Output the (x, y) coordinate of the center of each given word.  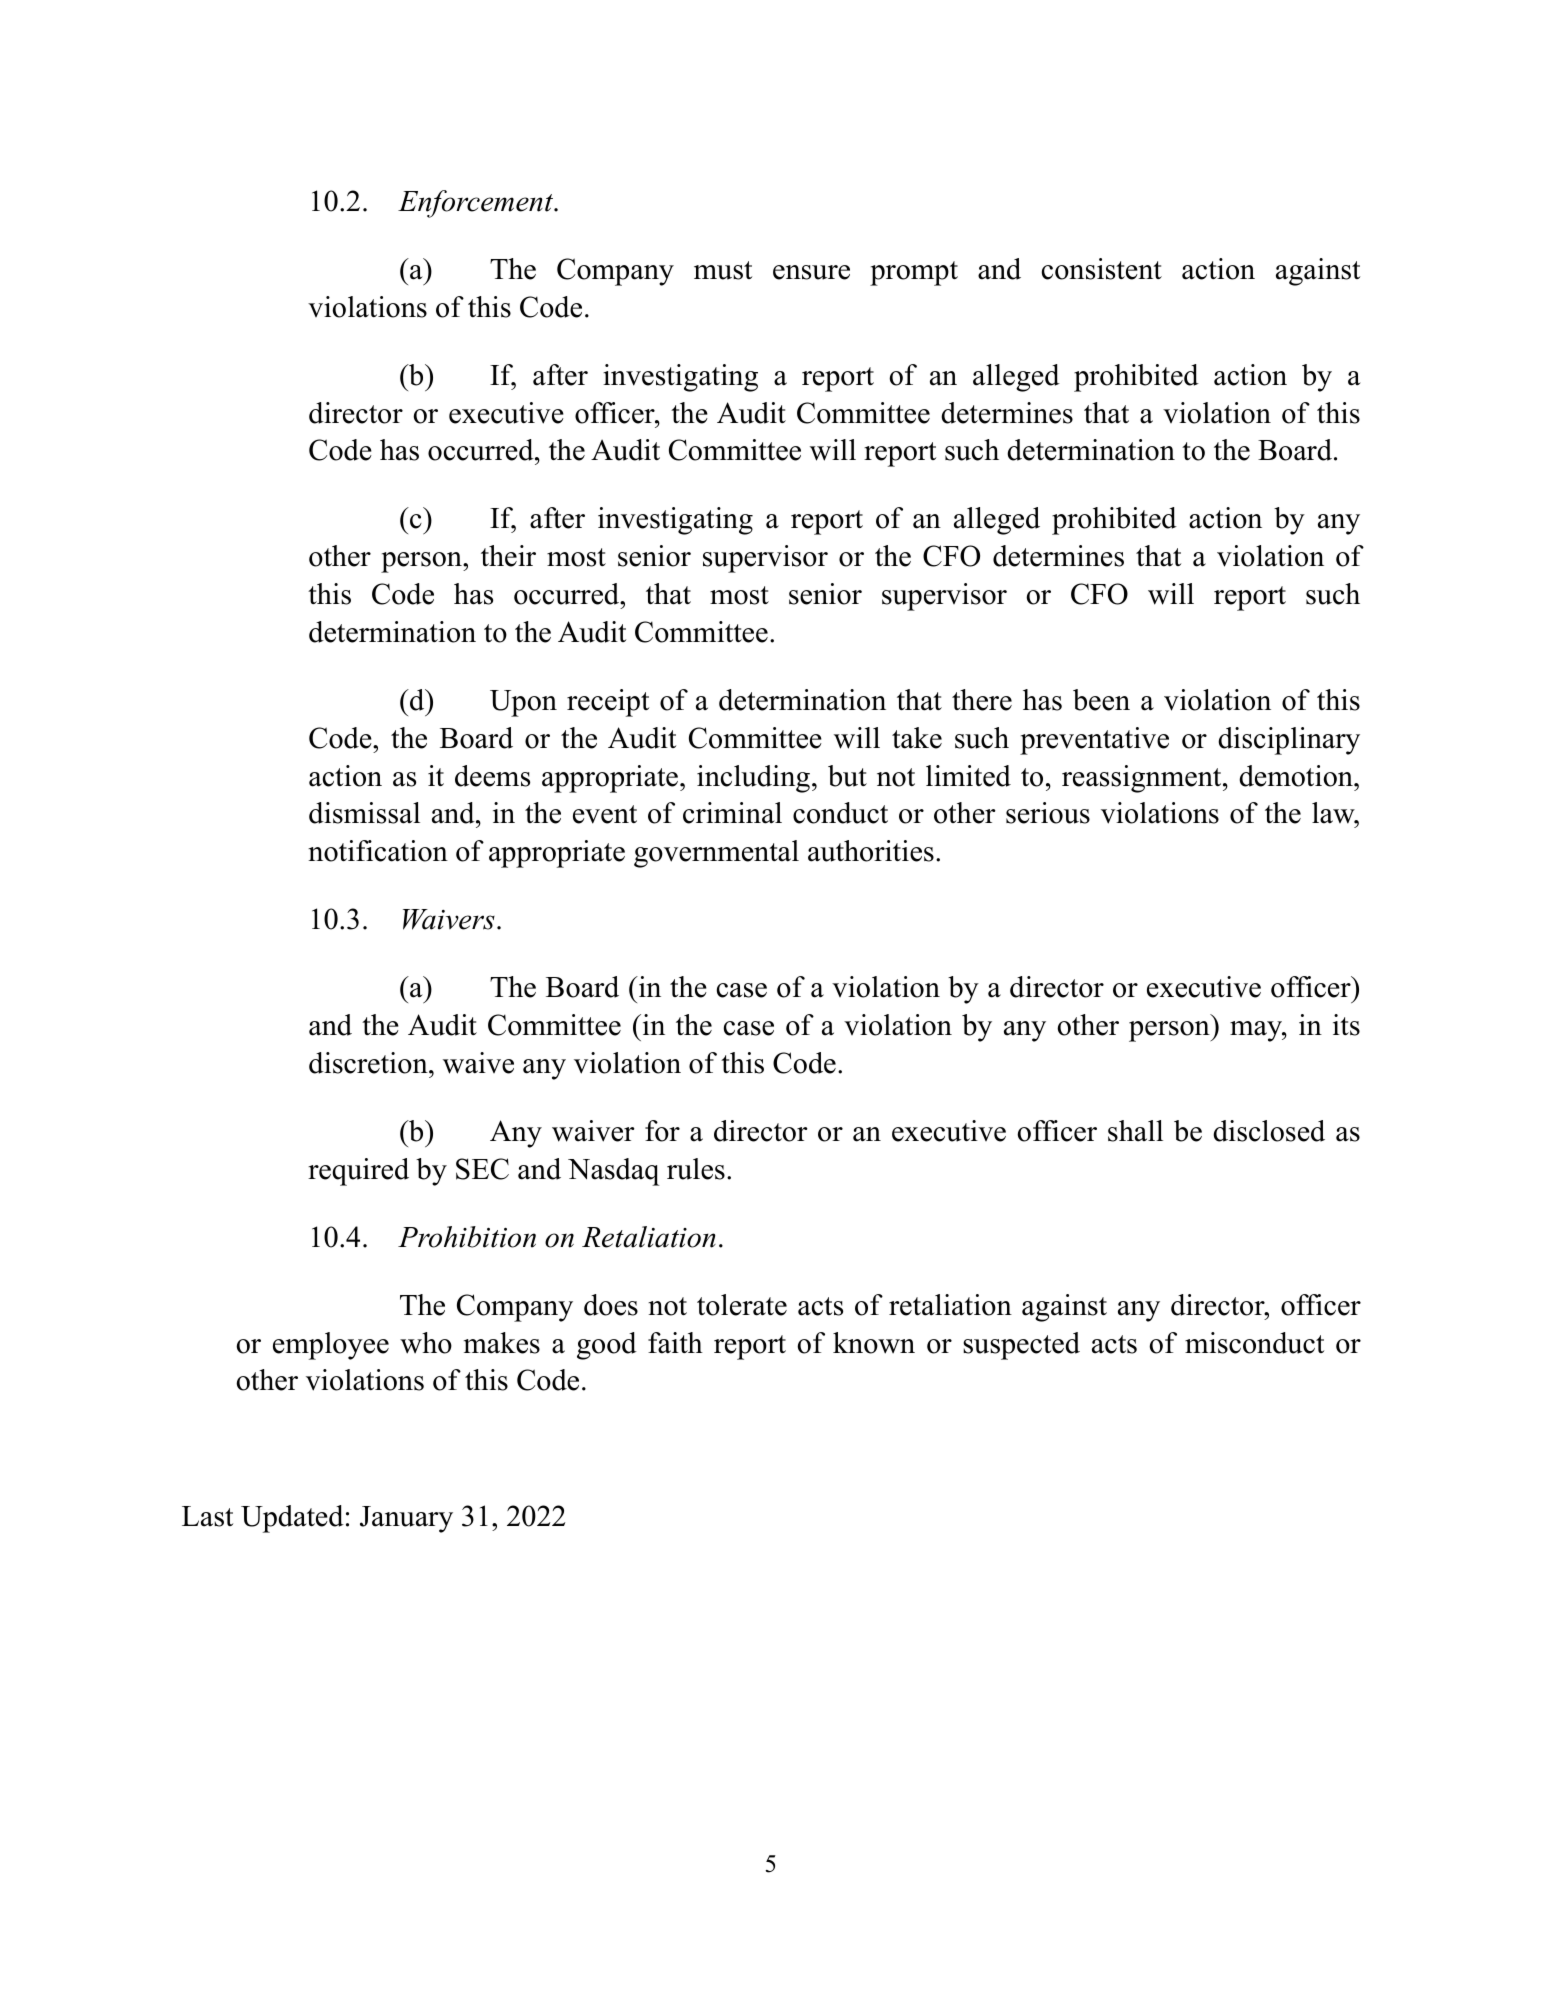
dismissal (364, 813)
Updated (292, 1519)
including (753, 779)
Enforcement (477, 204)
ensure (811, 272)
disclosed (1269, 1131)
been (1101, 700)
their (508, 556)
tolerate (742, 1305)
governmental (716, 854)
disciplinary (1289, 741)
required (358, 1172)
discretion (369, 1063)
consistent (1102, 269)
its (1346, 1025)
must (723, 270)
